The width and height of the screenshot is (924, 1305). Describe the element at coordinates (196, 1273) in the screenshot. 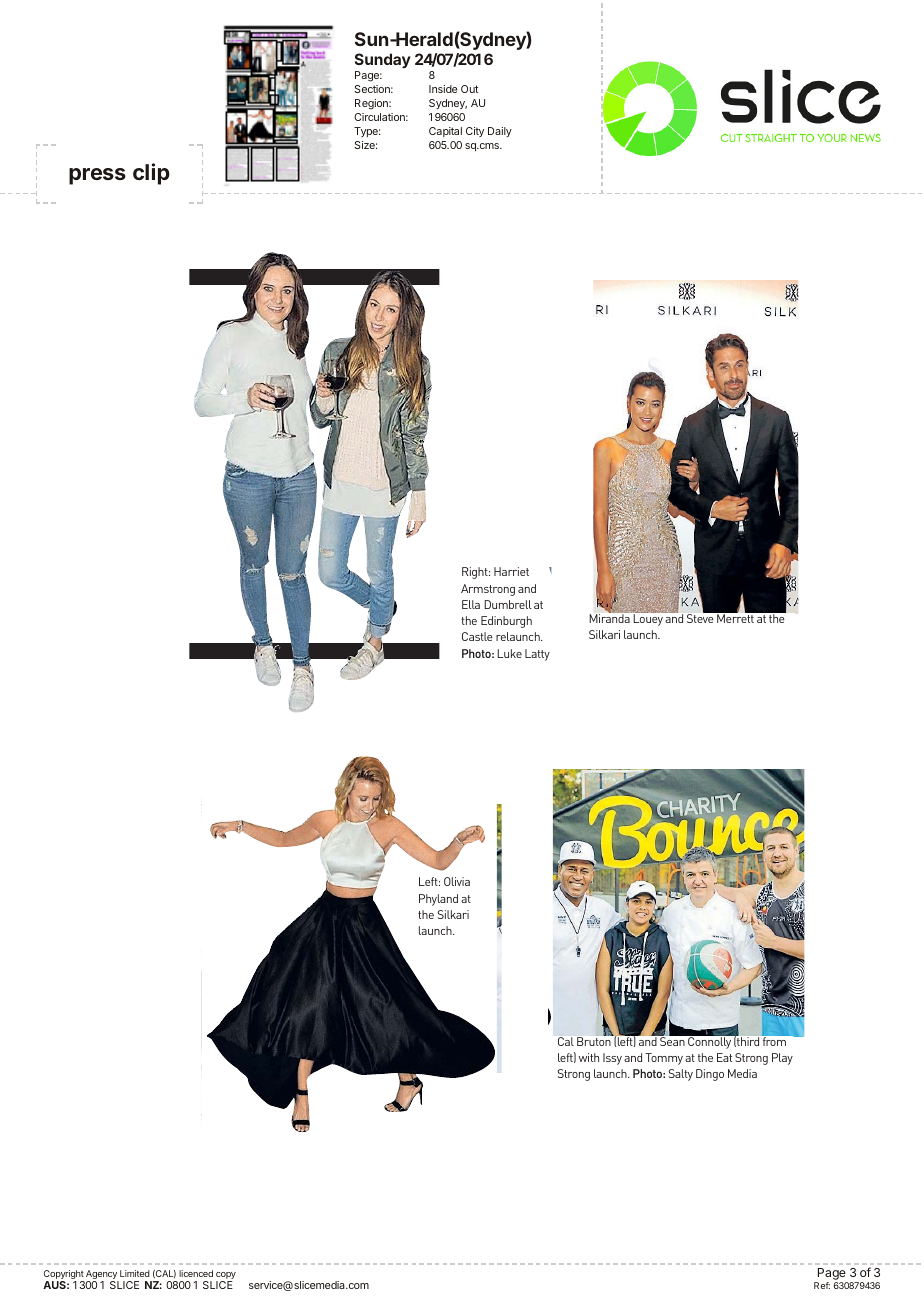

I see `licenced` at that location.
